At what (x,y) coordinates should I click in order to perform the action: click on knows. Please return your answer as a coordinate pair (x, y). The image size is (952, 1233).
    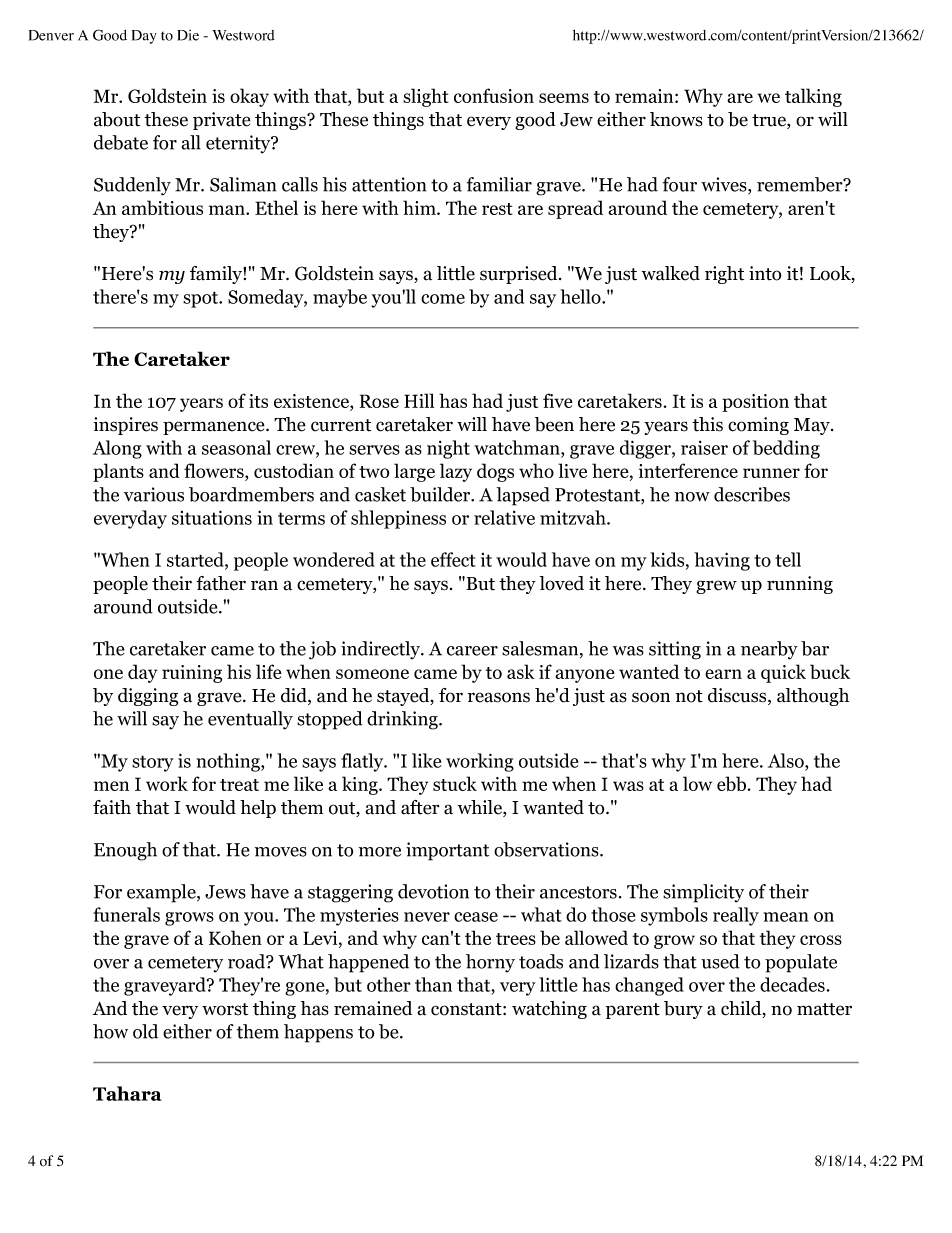
    Looking at the image, I should click on (676, 119).
